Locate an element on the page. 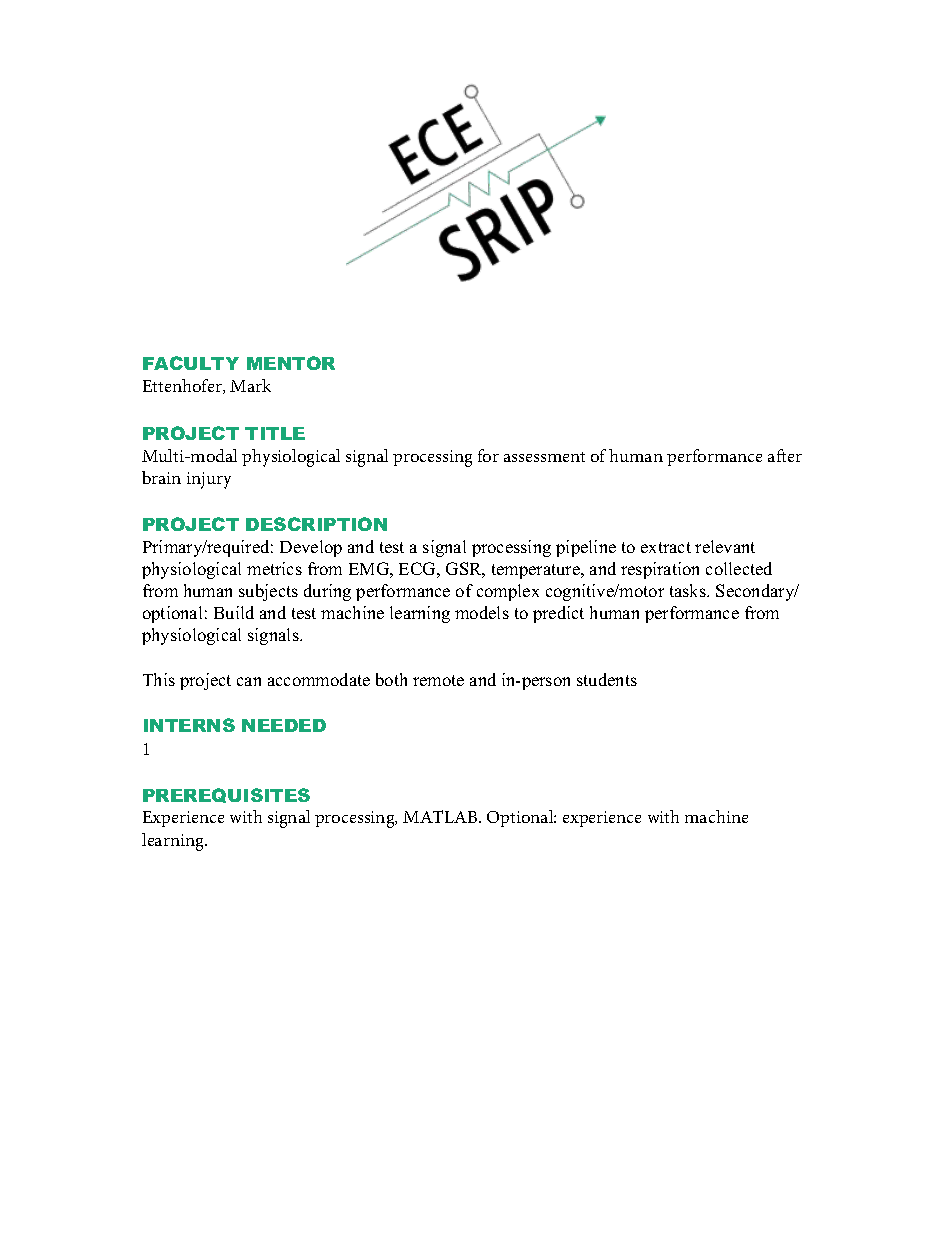 The width and height of the page is (952, 1233). Mark is located at coordinates (250, 385).
